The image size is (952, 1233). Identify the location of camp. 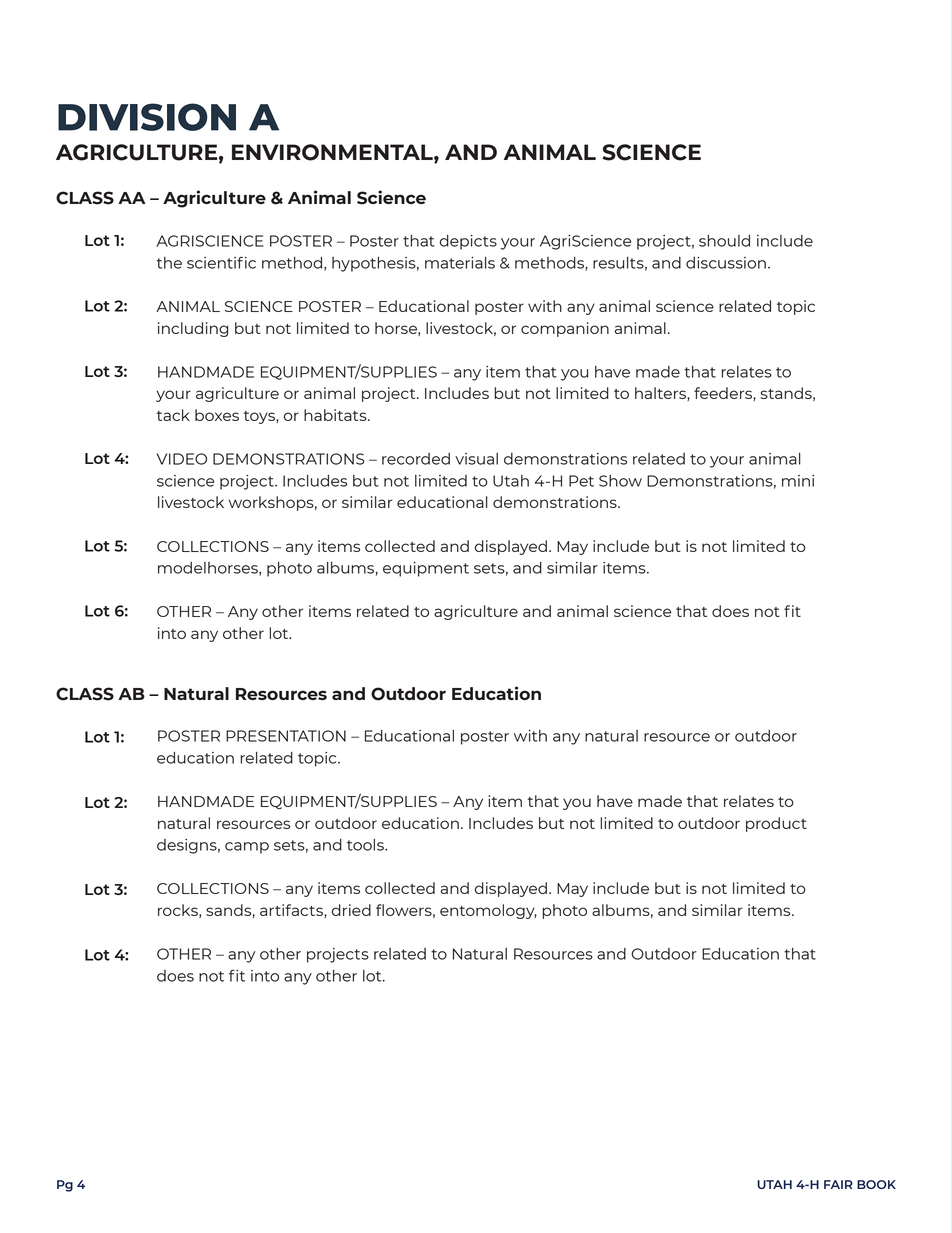
(247, 848).
